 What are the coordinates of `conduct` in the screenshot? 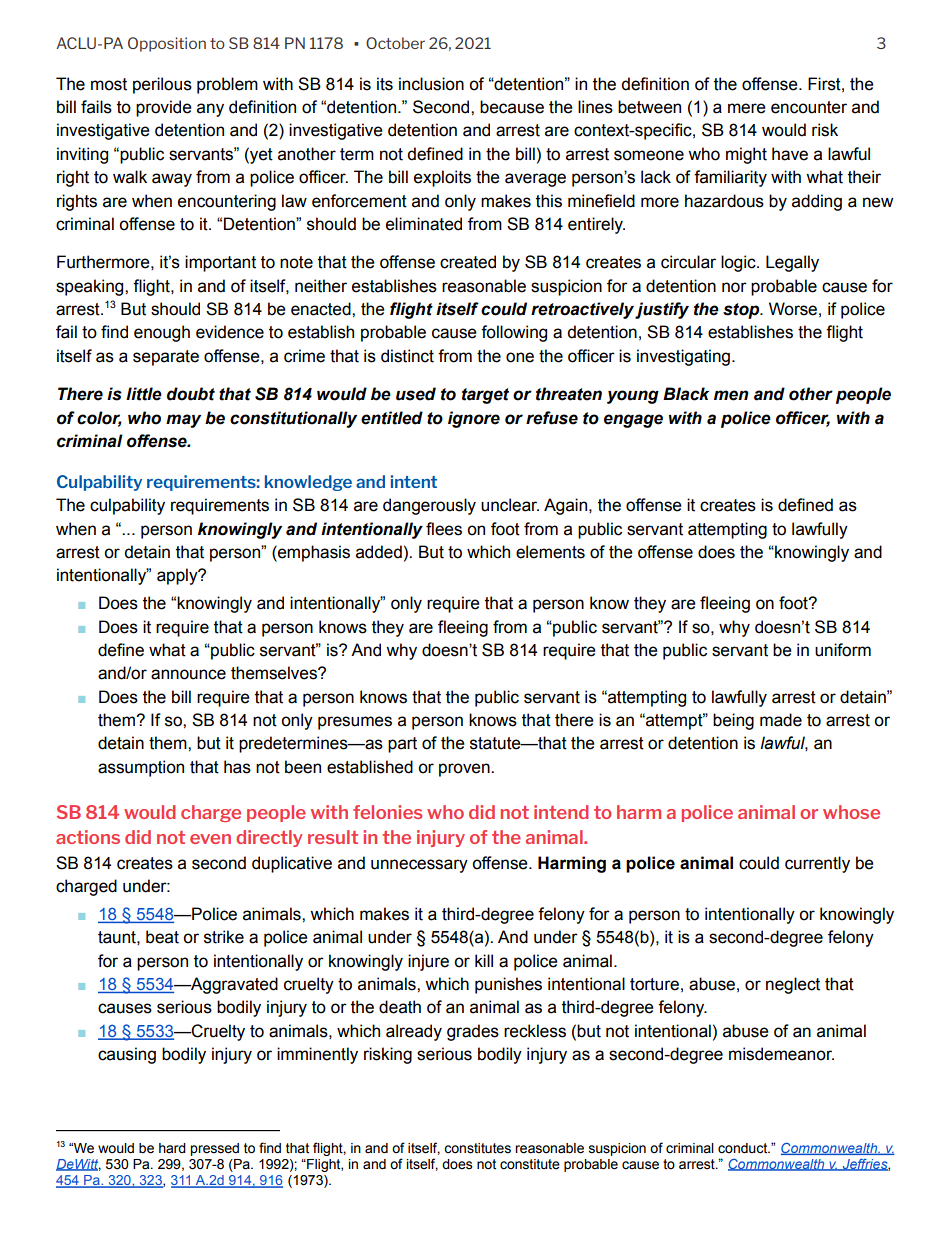 It's located at (744, 1148).
